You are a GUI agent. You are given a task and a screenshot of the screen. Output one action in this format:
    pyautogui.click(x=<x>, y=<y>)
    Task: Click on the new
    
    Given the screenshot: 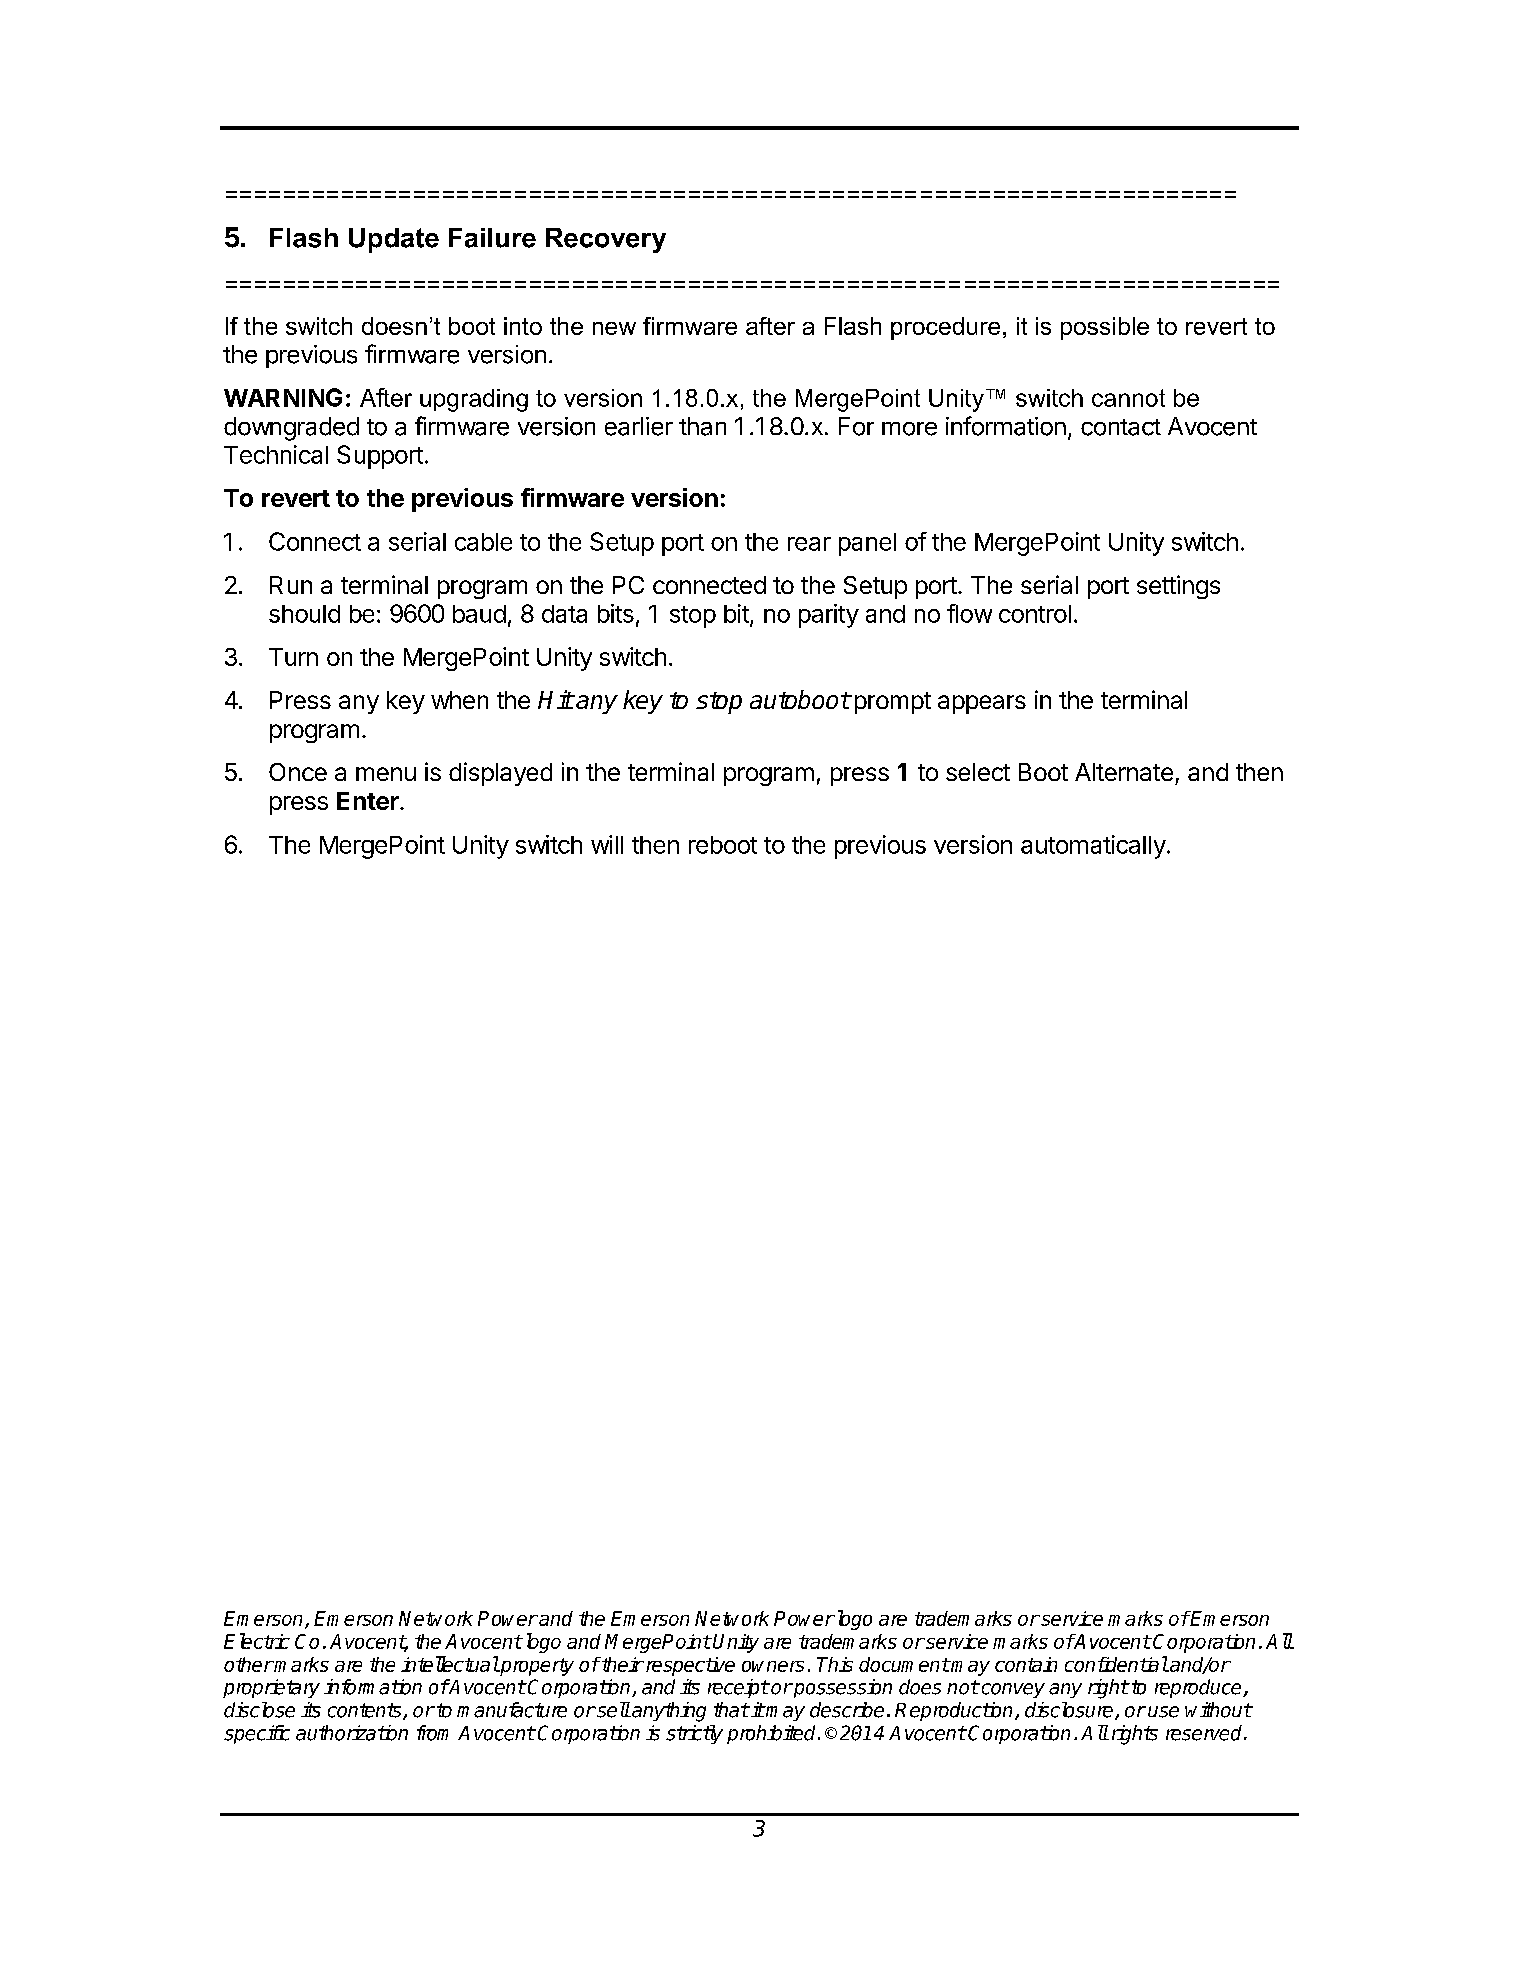 What is the action you would take?
    pyautogui.click(x=614, y=328)
